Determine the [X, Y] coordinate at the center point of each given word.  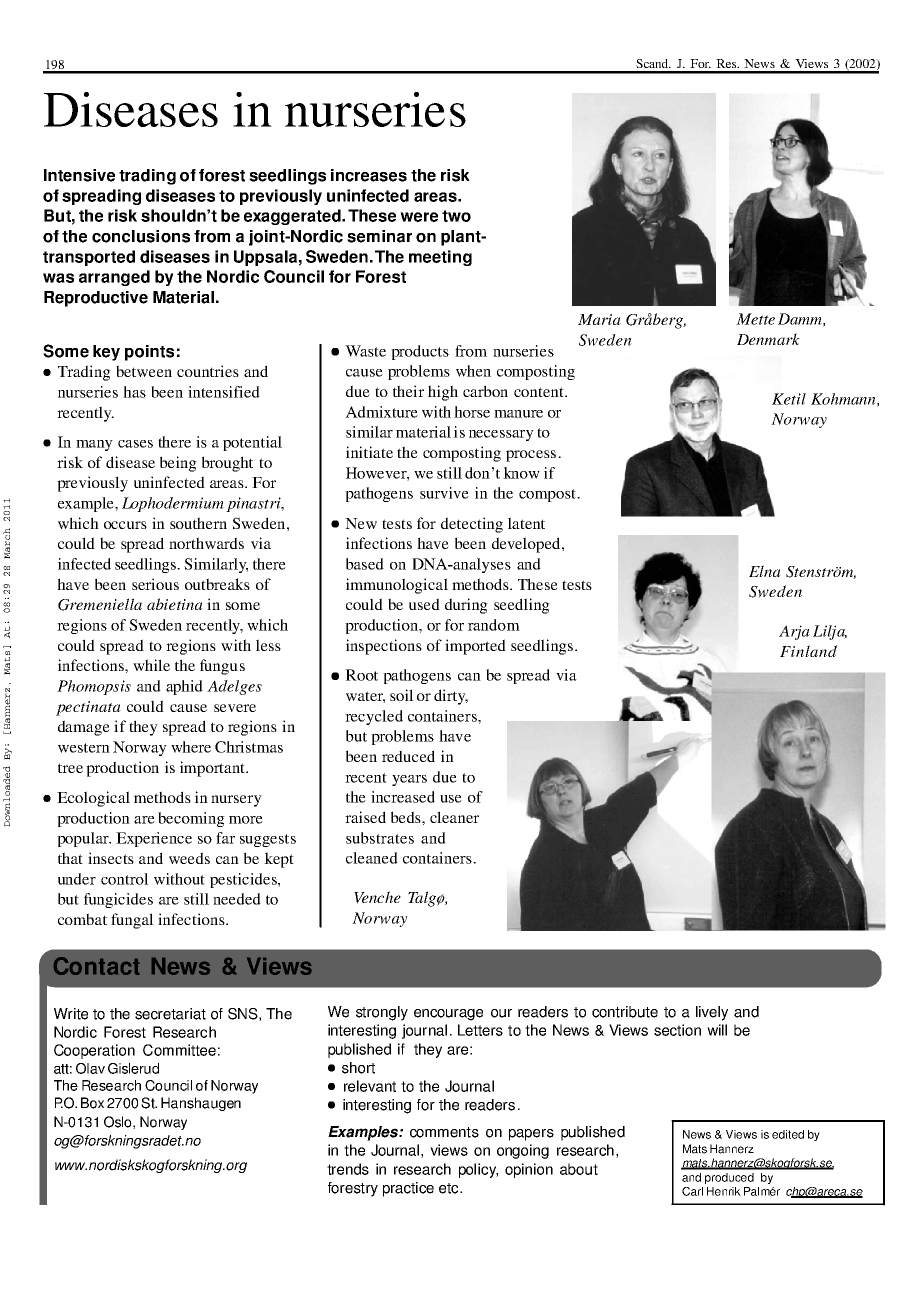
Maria [599, 319]
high [443, 393]
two [456, 216]
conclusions [141, 236]
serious [155, 584]
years [409, 780]
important [213, 769]
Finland [808, 651]
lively [712, 1013]
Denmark [768, 339]
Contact [96, 966]
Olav [90, 1068]
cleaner [454, 817]
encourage [448, 1015]
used [424, 604]
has [134, 392]
